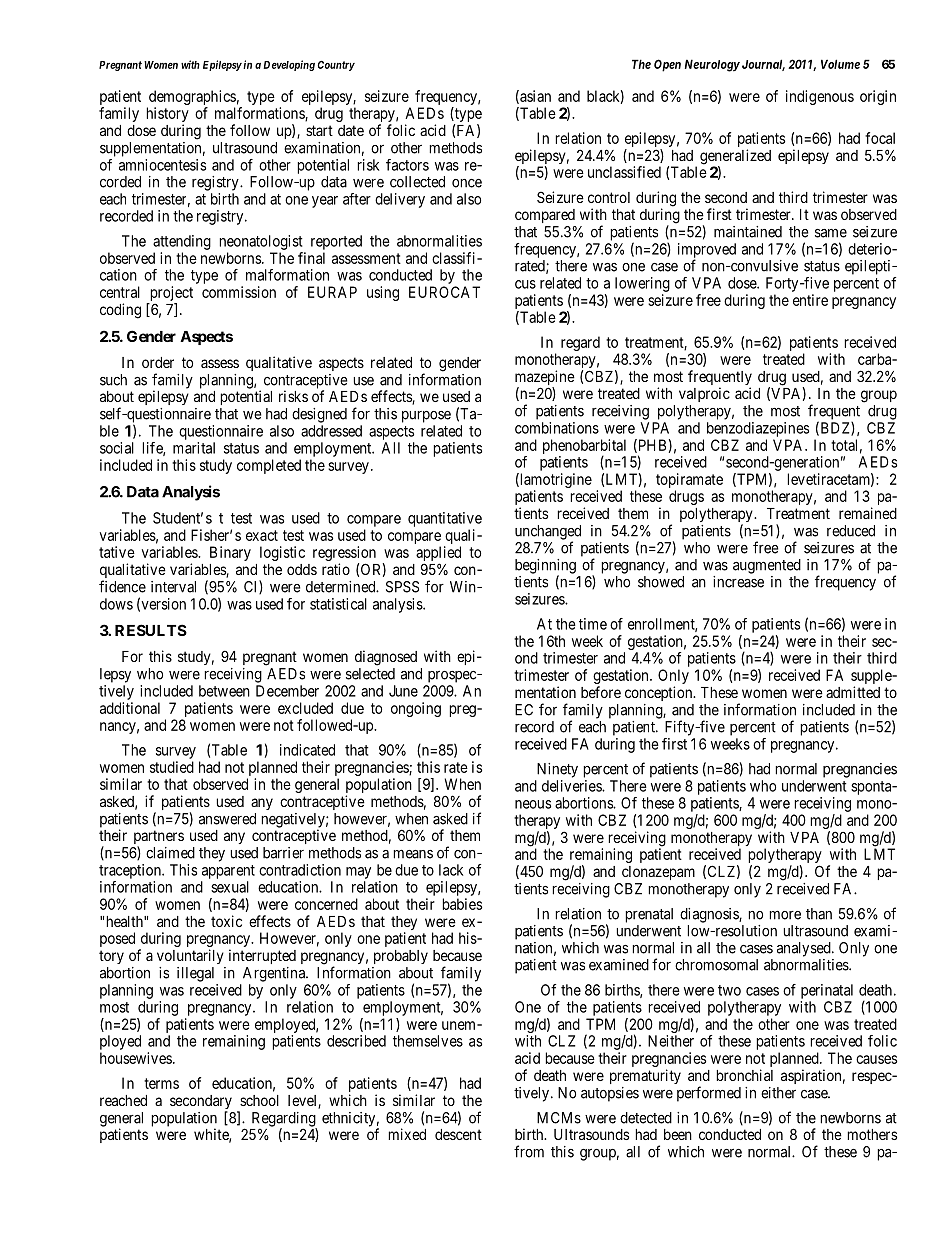 This screenshot has height=1233, width=952. Describe the element at coordinates (407, 165) in the screenshot. I see `factors` at that location.
